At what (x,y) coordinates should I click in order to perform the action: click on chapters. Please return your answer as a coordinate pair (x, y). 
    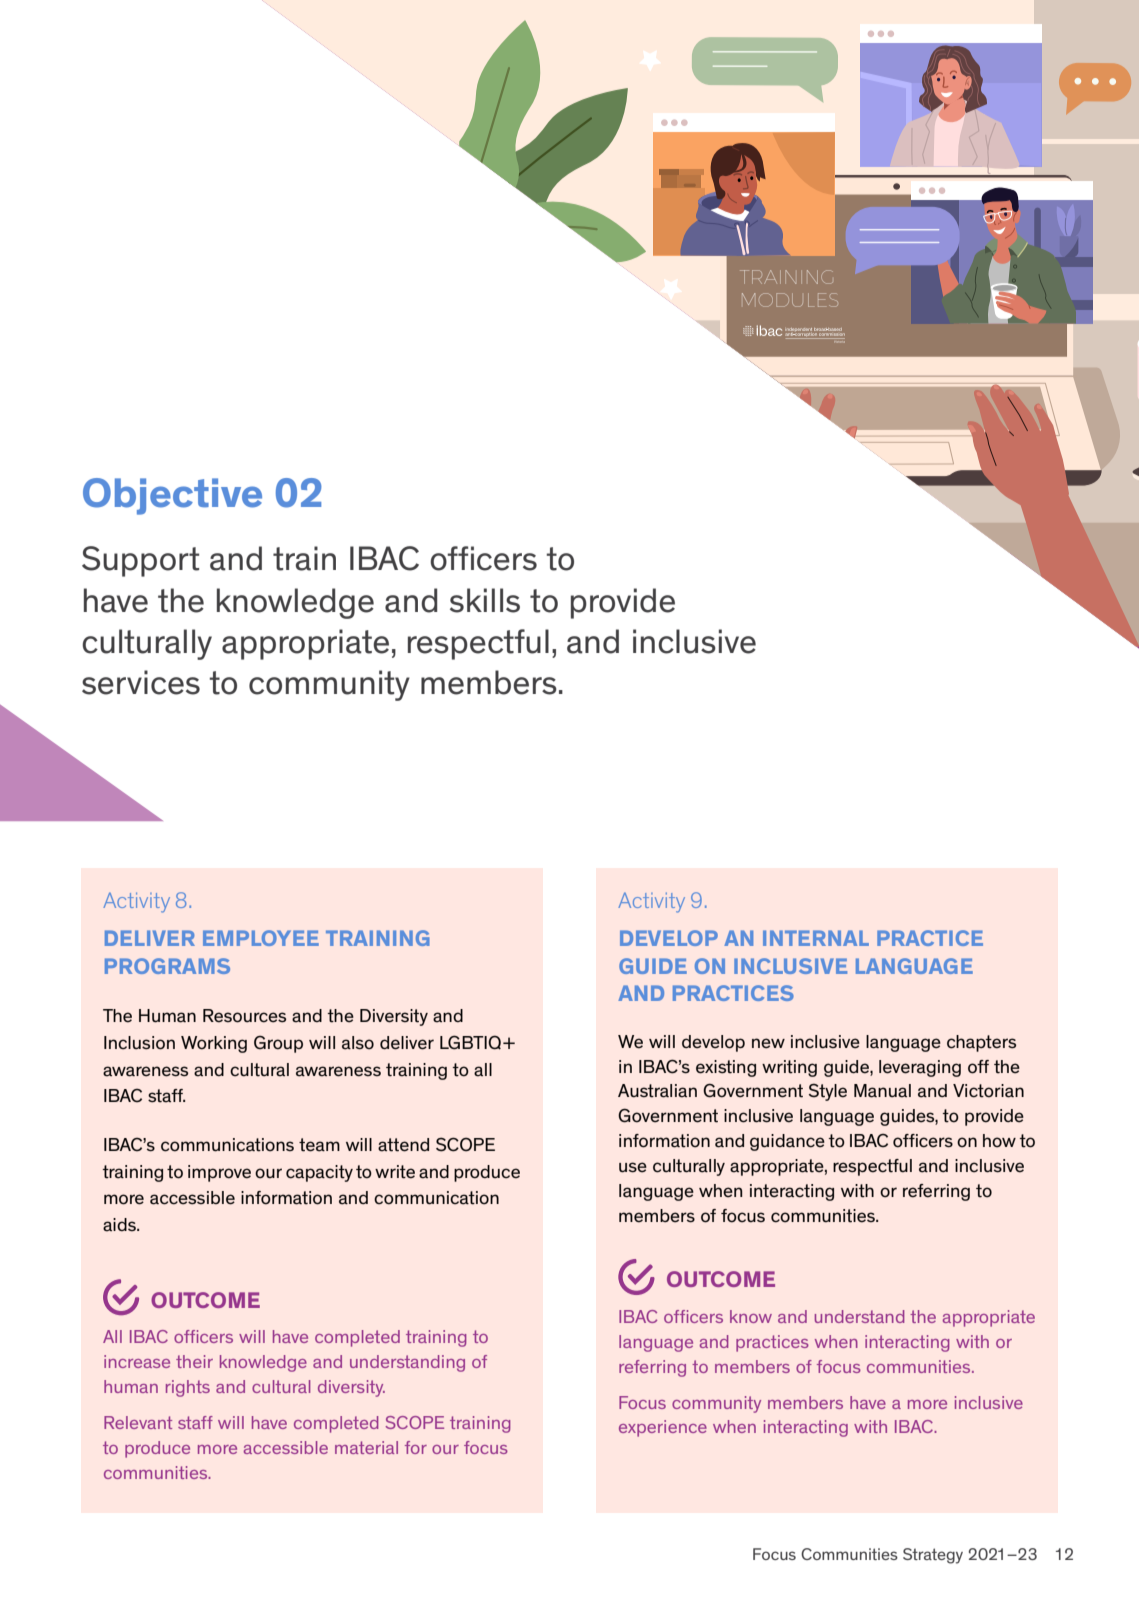
    Looking at the image, I should click on (981, 1043).
